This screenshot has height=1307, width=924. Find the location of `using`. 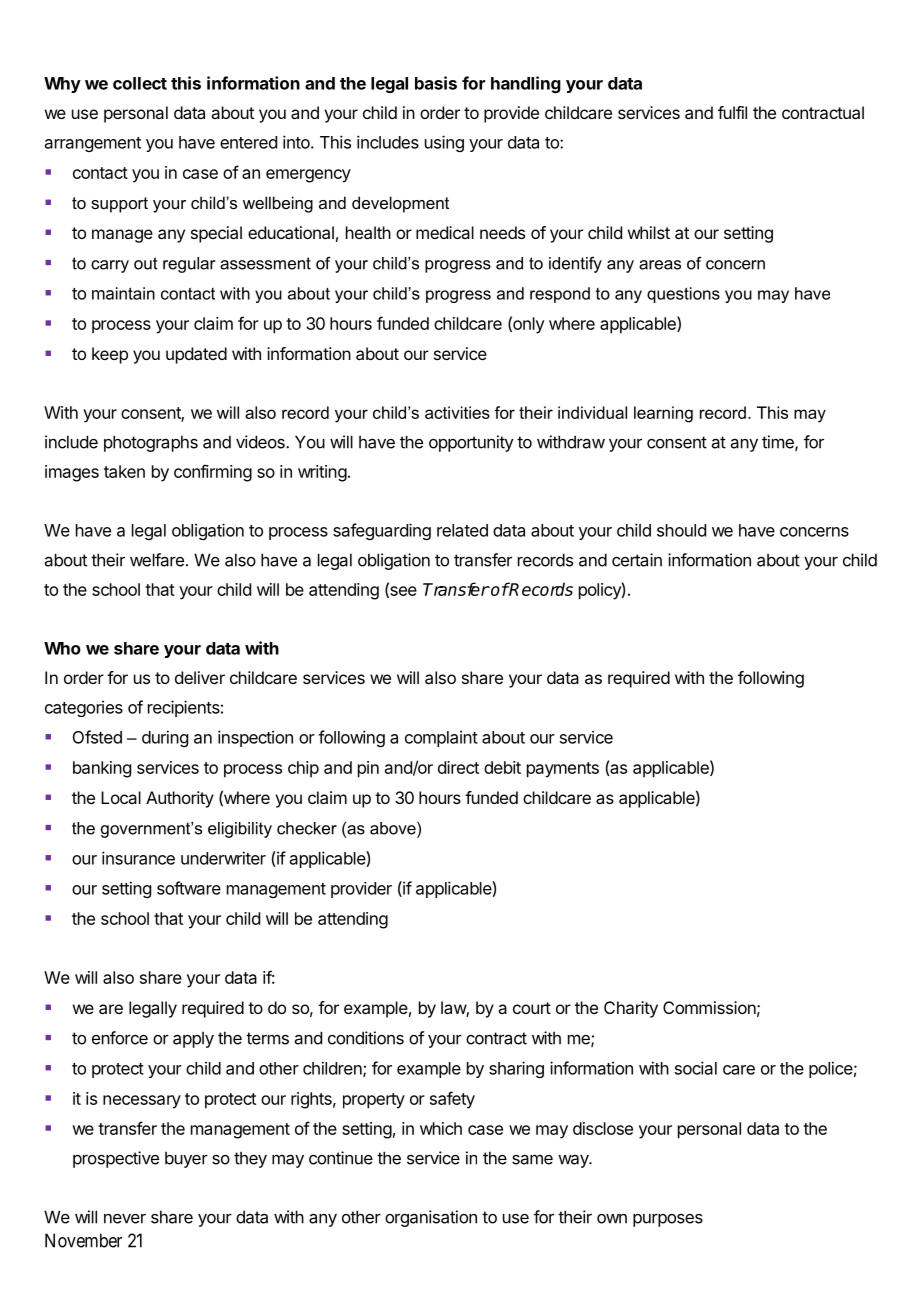

using is located at coordinates (444, 143).
